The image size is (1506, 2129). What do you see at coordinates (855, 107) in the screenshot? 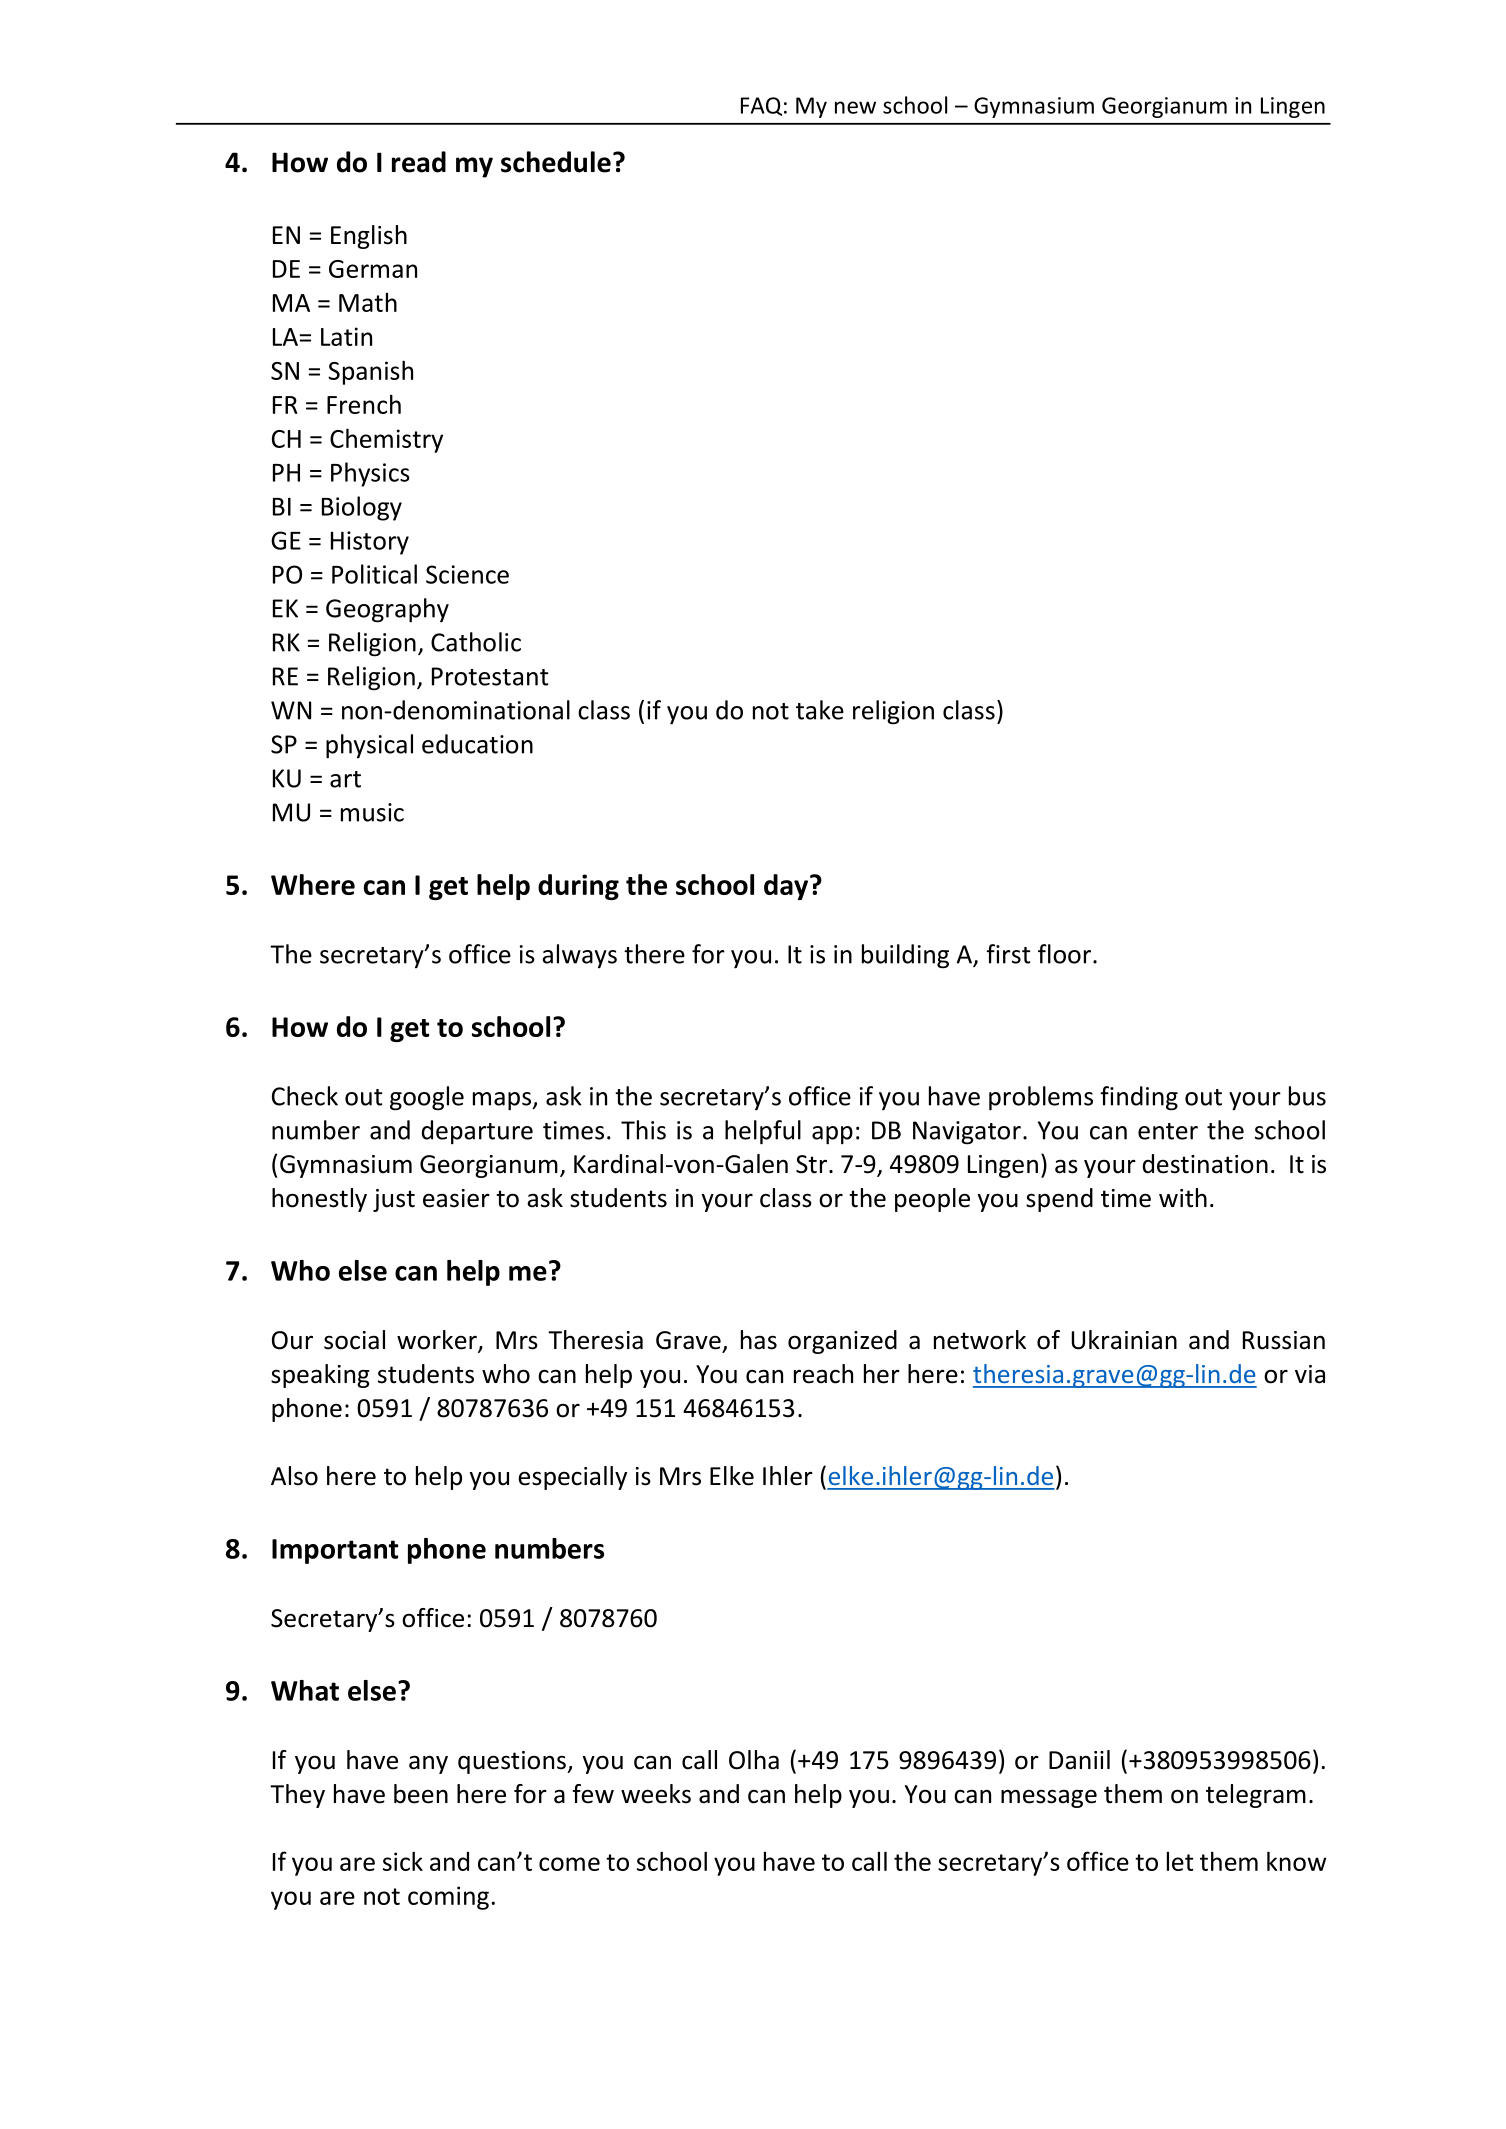
I see `new` at bounding box center [855, 107].
